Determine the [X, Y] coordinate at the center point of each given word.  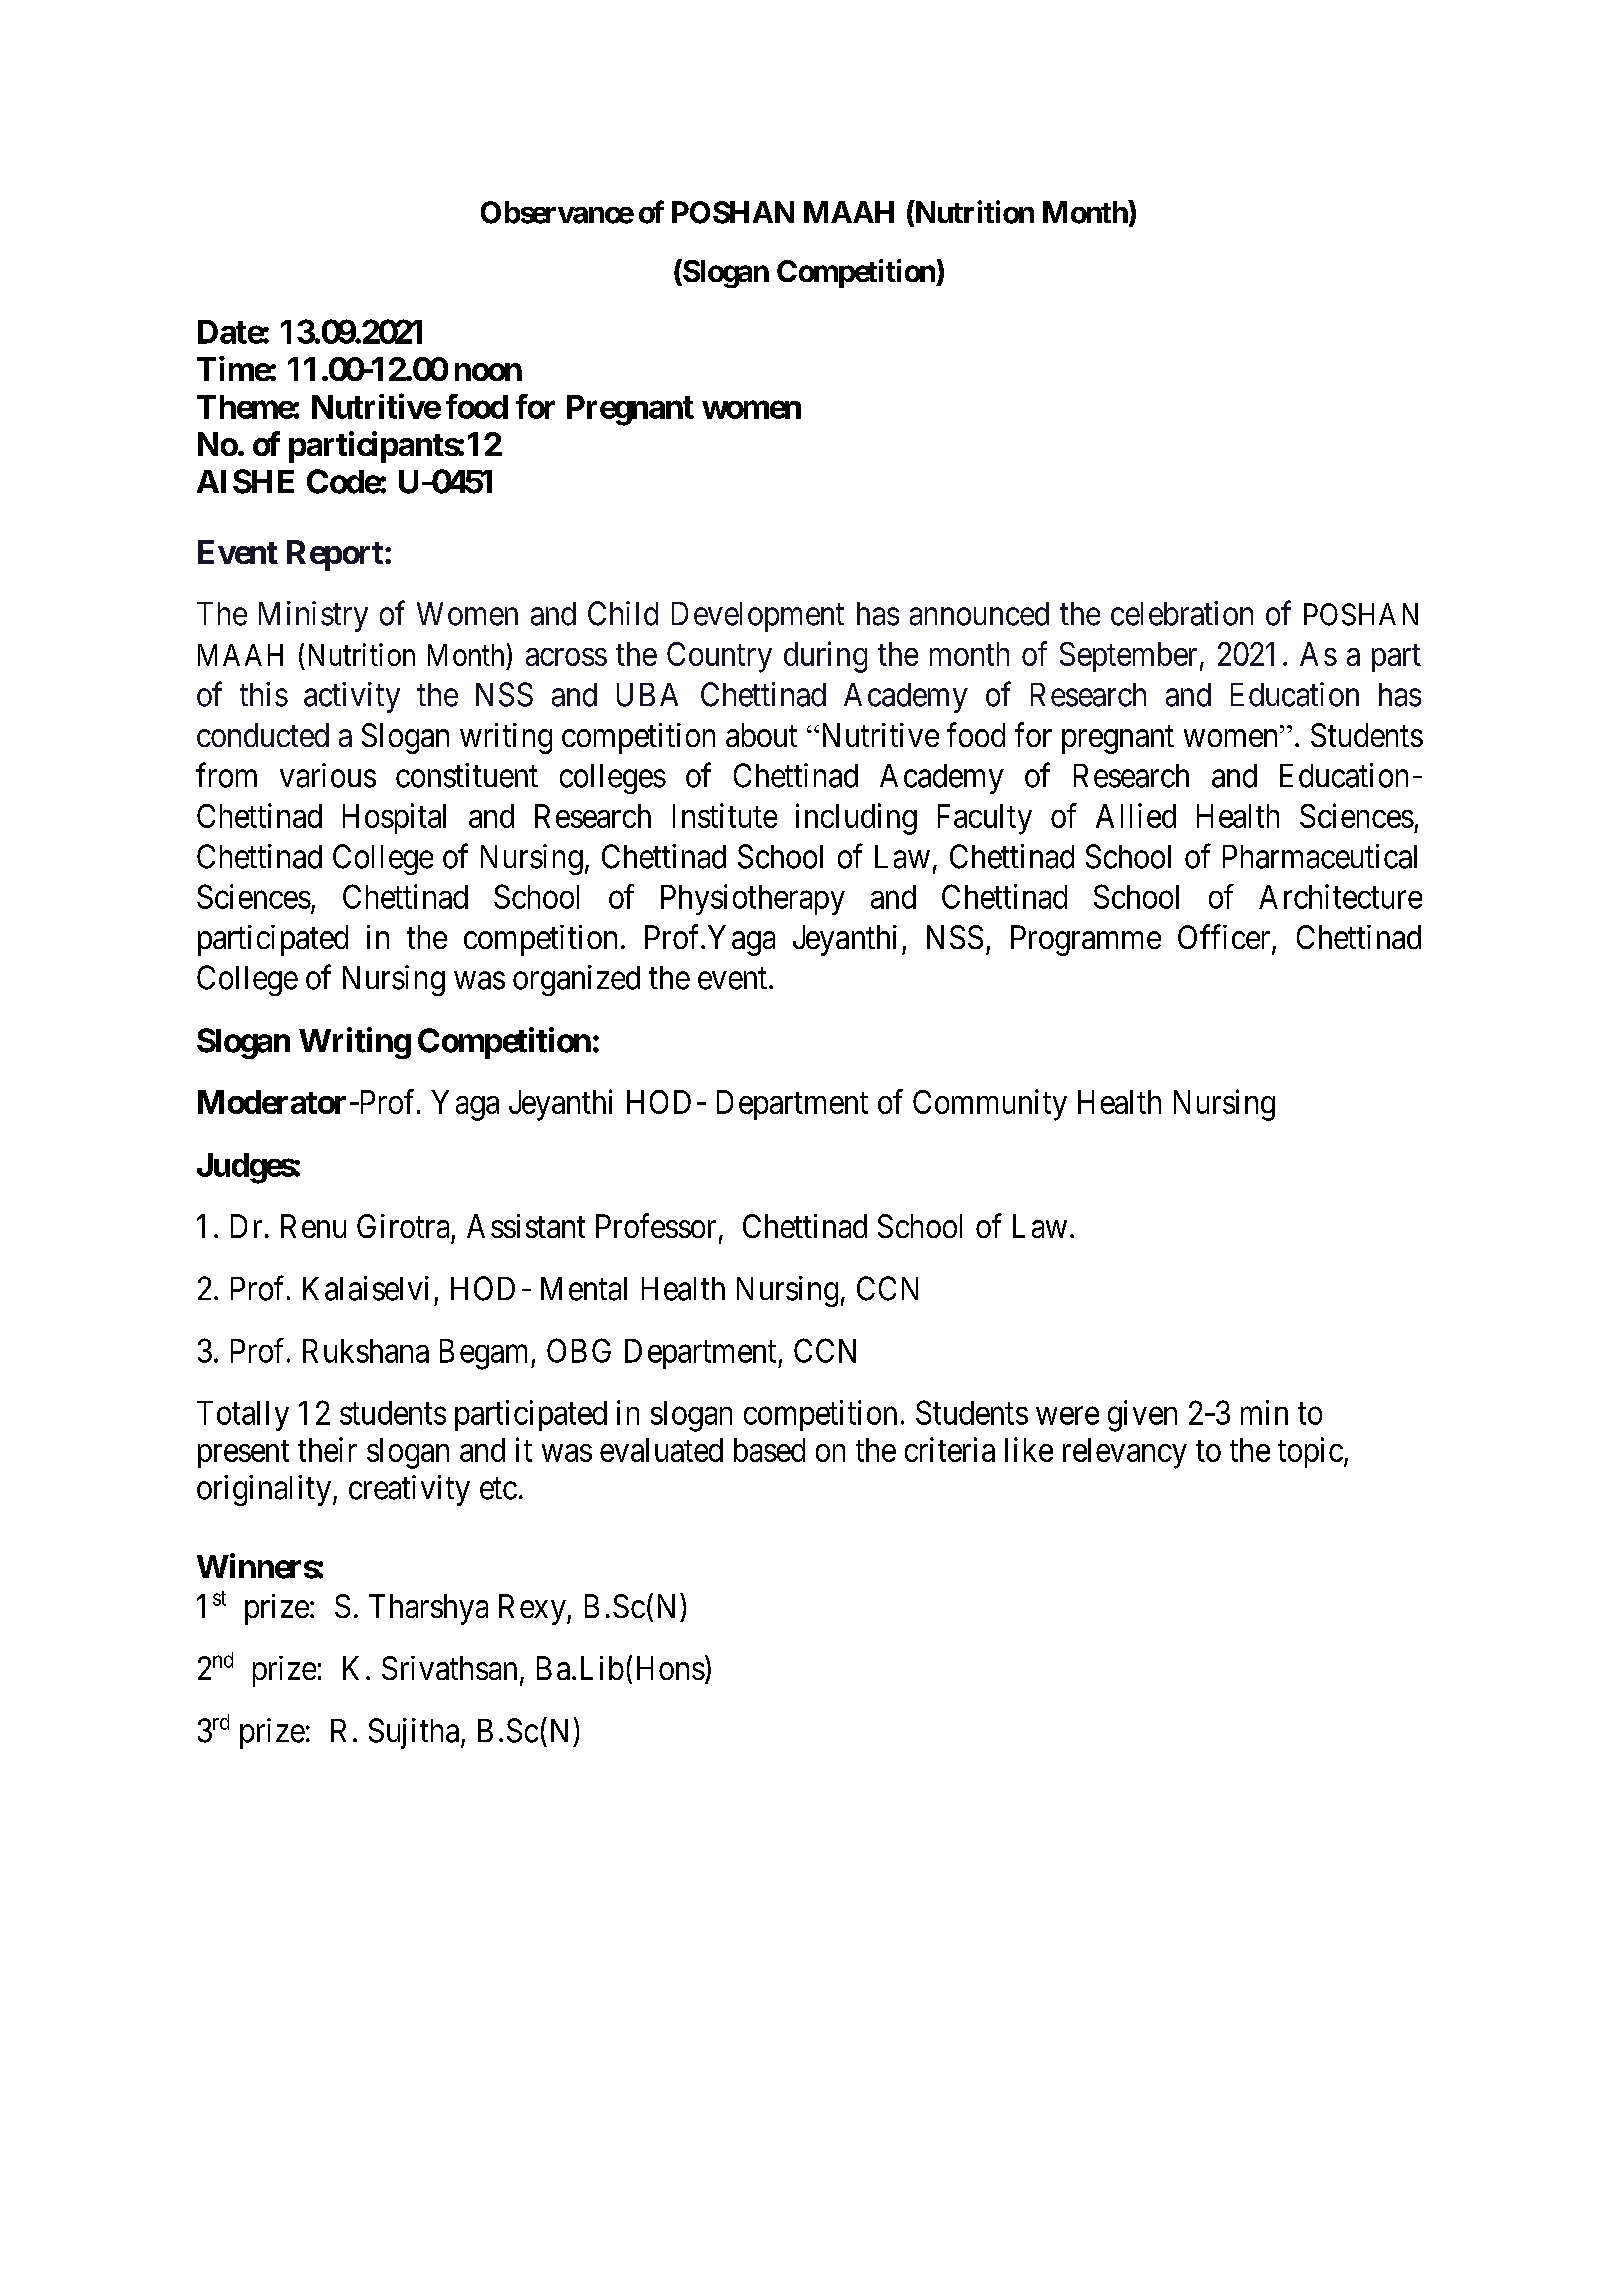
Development [758, 617]
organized [576, 980]
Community [990, 1105]
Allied [1136, 815]
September [1128, 657]
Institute [725, 815]
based [769, 1450]
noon [488, 372]
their [327, 1449]
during [825, 657]
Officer [1225, 938]
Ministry [313, 616]
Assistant [526, 1226]
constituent [467, 775]
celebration [1182, 613]
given [1142, 1416]
